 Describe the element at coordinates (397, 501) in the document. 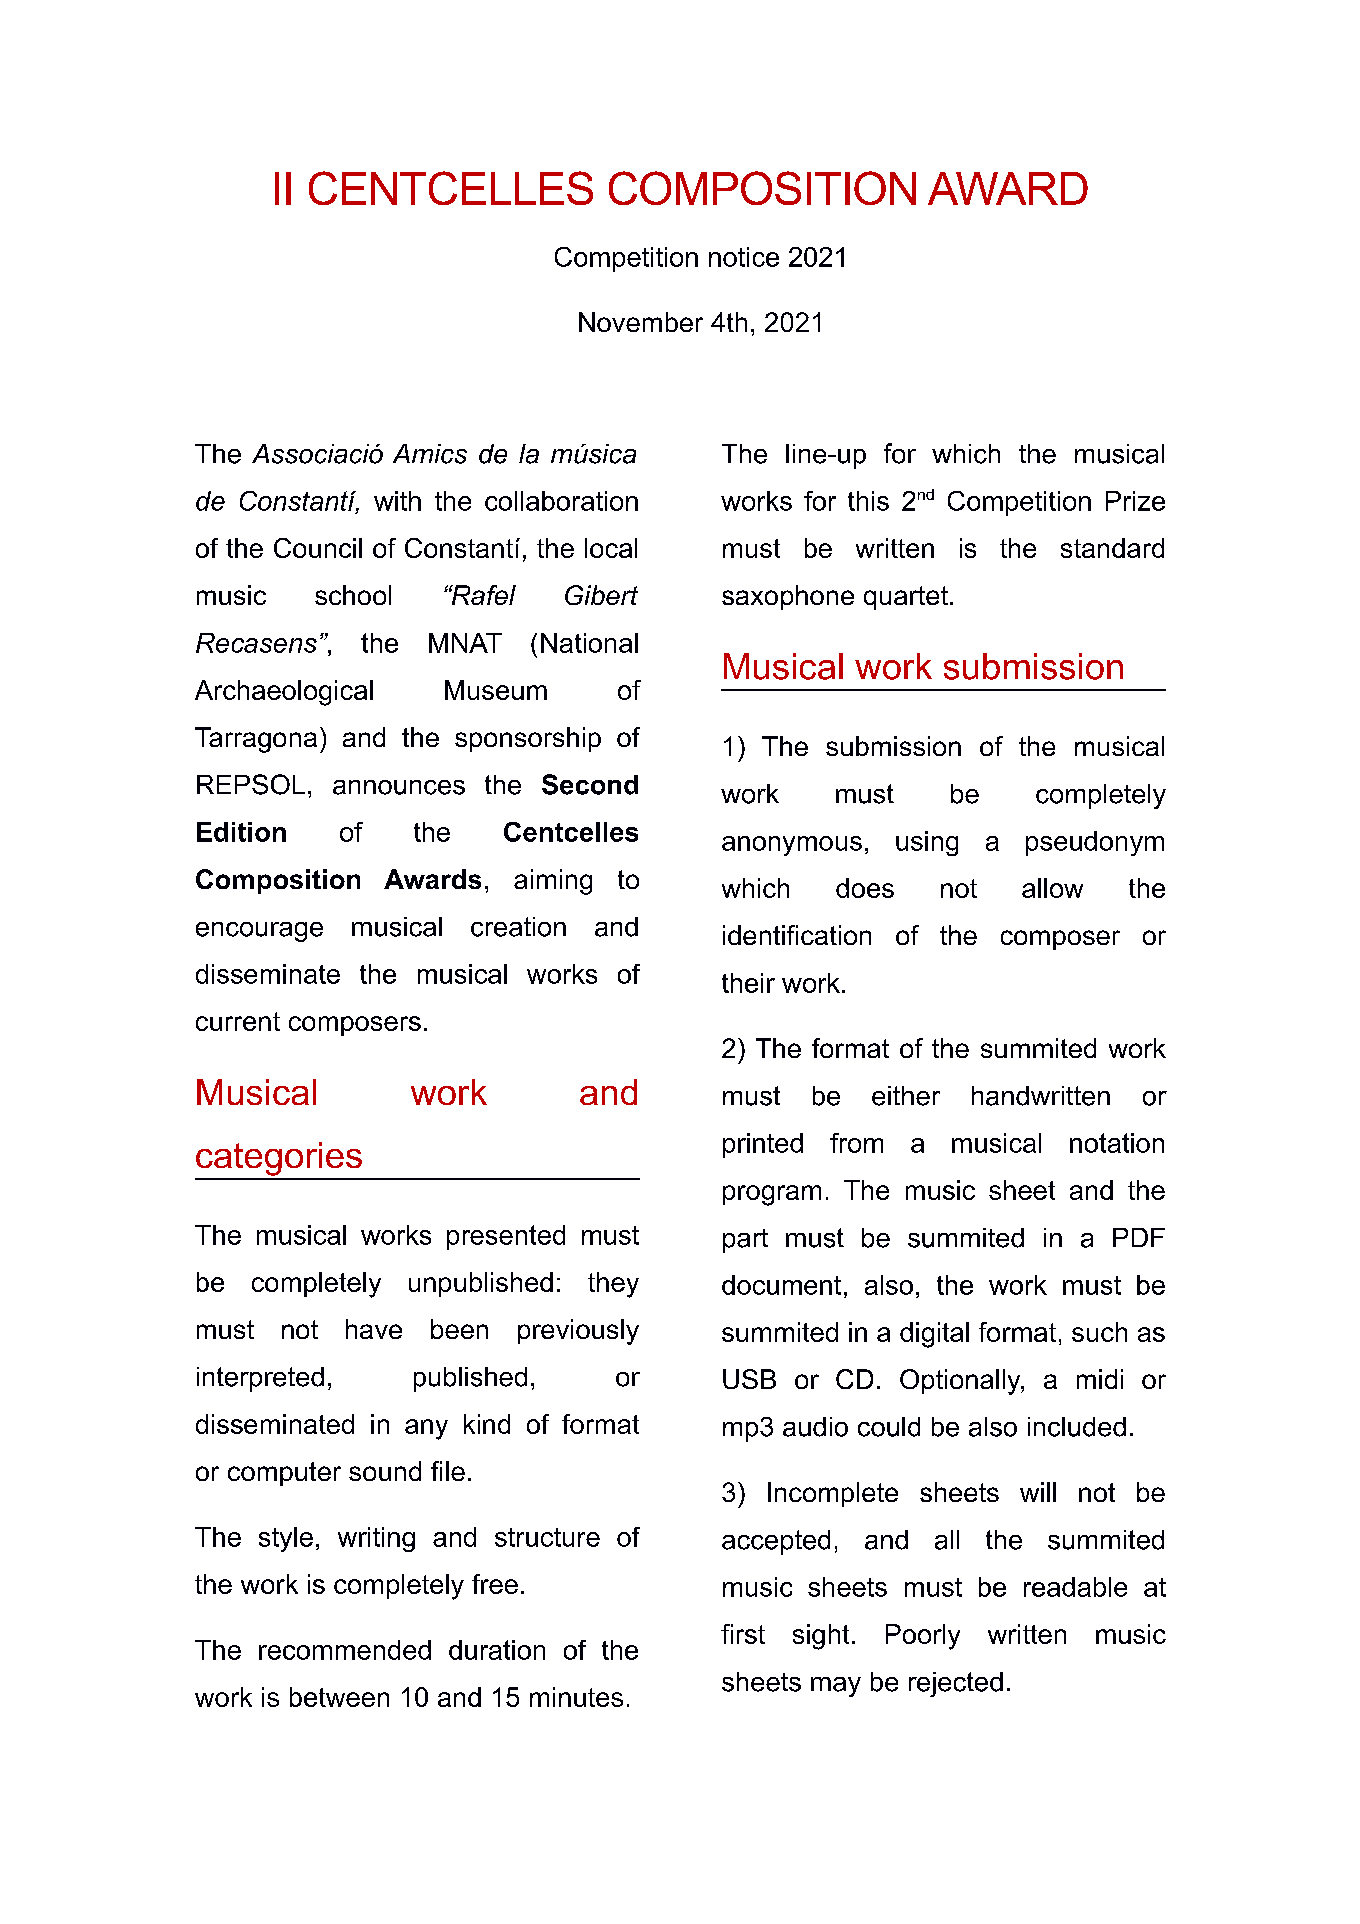

I see `with` at that location.
